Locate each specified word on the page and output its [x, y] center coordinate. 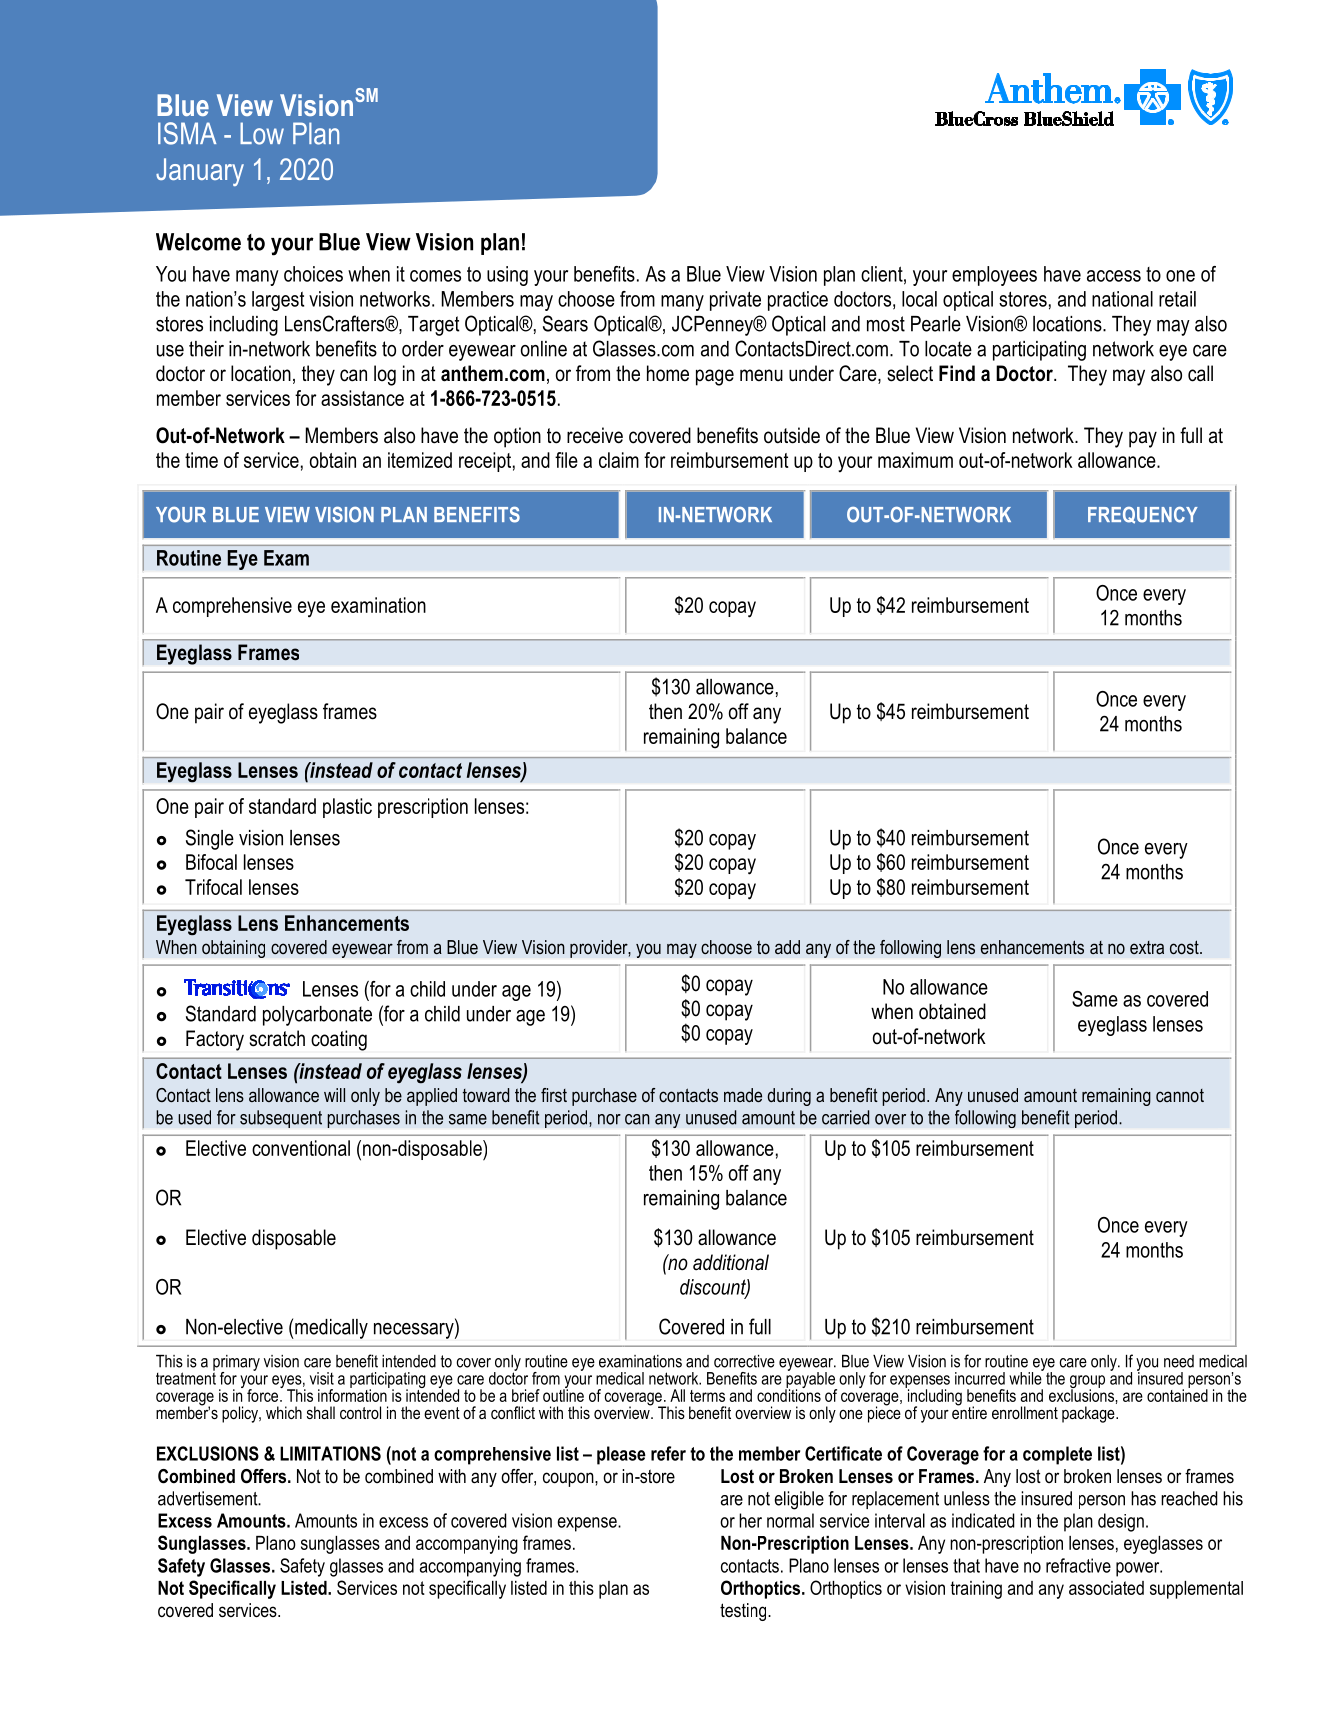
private [735, 301]
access [1114, 276]
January [200, 172]
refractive [1078, 1565]
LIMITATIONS [330, 1453]
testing [744, 1612]
